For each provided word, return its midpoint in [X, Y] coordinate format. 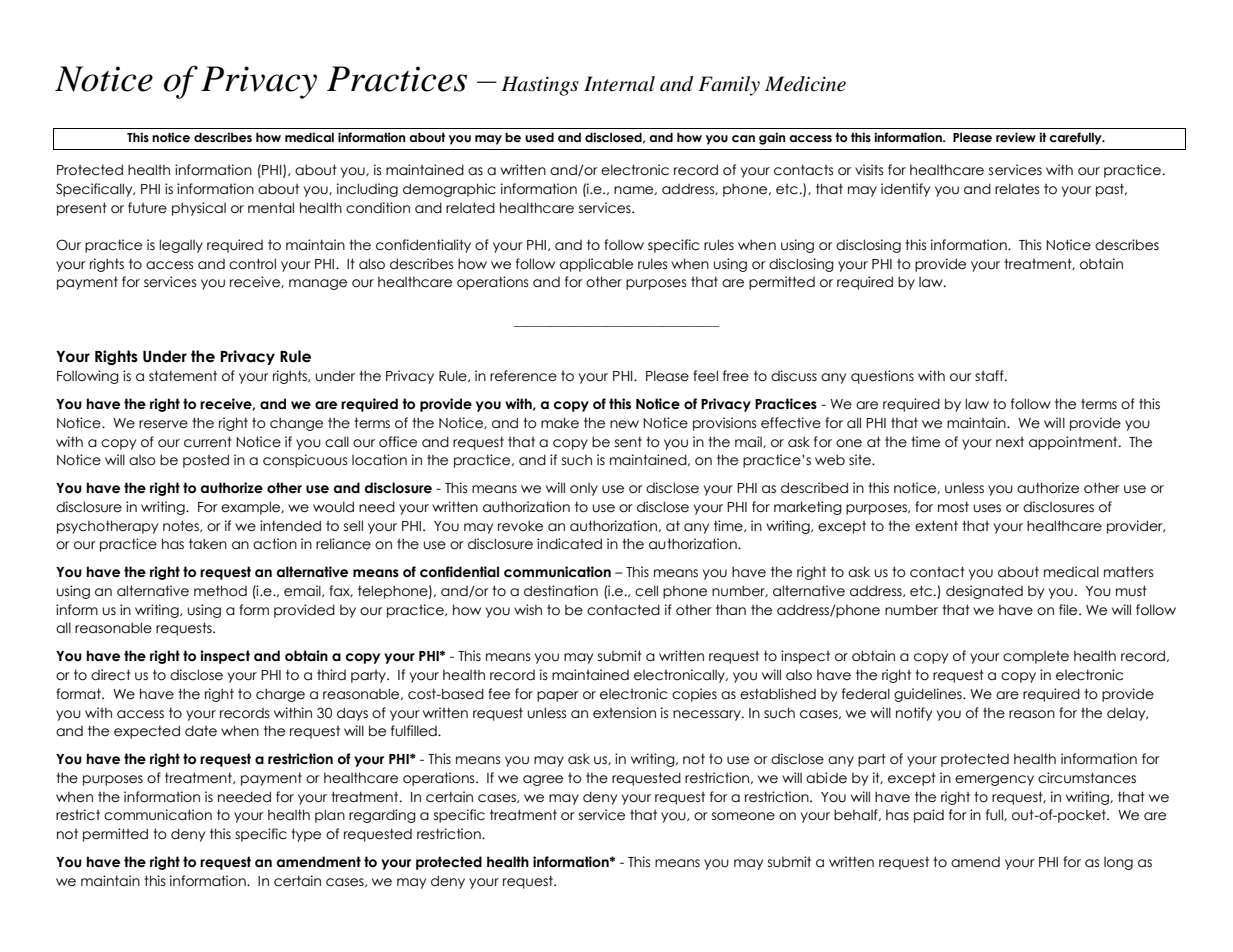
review [1016, 137]
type [306, 835]
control [252, 264]
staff [990, 376]
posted [206, 461]
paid [929, 816]
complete [1036, 657]
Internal [619, 84]
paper [558, 696]
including [367, 190]
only [584, 489]
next [1010, 442]
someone [743, 816]
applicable [596, 265]
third [331, 675]
